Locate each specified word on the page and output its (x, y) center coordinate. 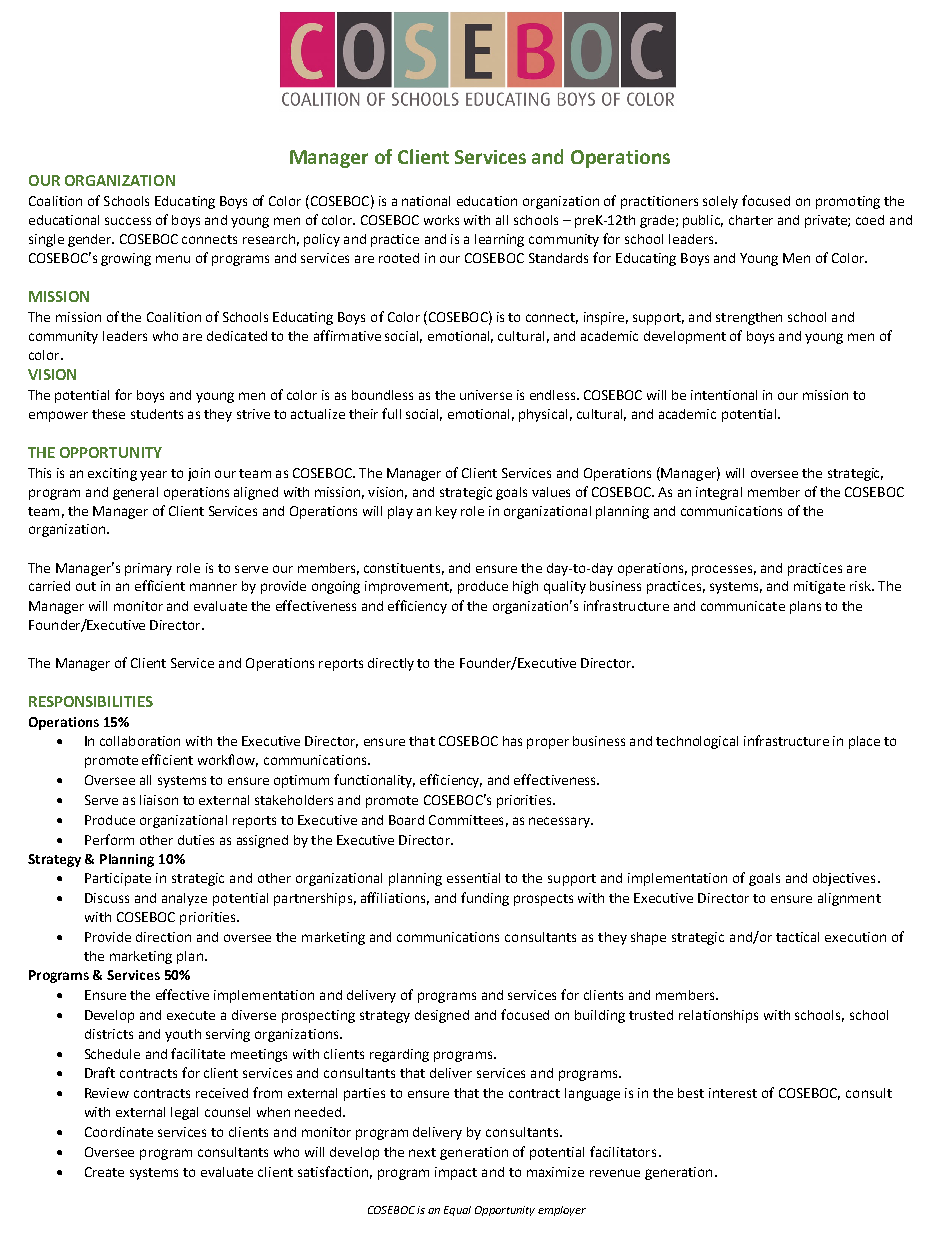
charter (751, 220)
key (446, 512)
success (128, 221)
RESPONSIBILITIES (91, 701)
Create (104, 1172)
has (512, 741)
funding (485, 899)
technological (697, 742)
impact (456, 1173)
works (441, 220)
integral (719, 493)
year (153, 475)
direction (163, 937)
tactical (797, 937)
